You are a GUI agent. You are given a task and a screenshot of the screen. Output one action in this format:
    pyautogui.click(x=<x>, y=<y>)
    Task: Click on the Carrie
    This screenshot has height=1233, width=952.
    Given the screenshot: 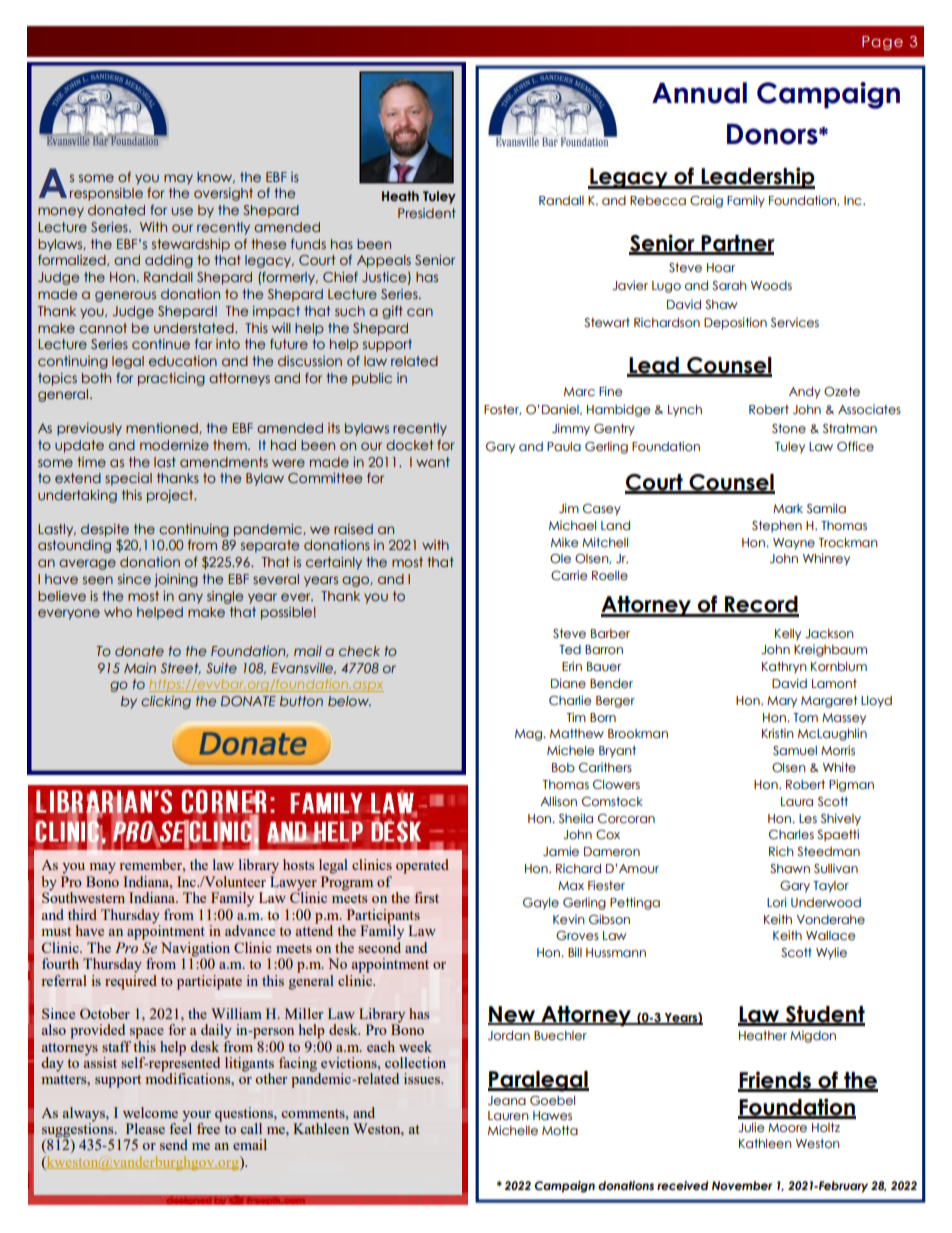 What is the action you would take?
    pyautogui.click(x=569, y=575)
